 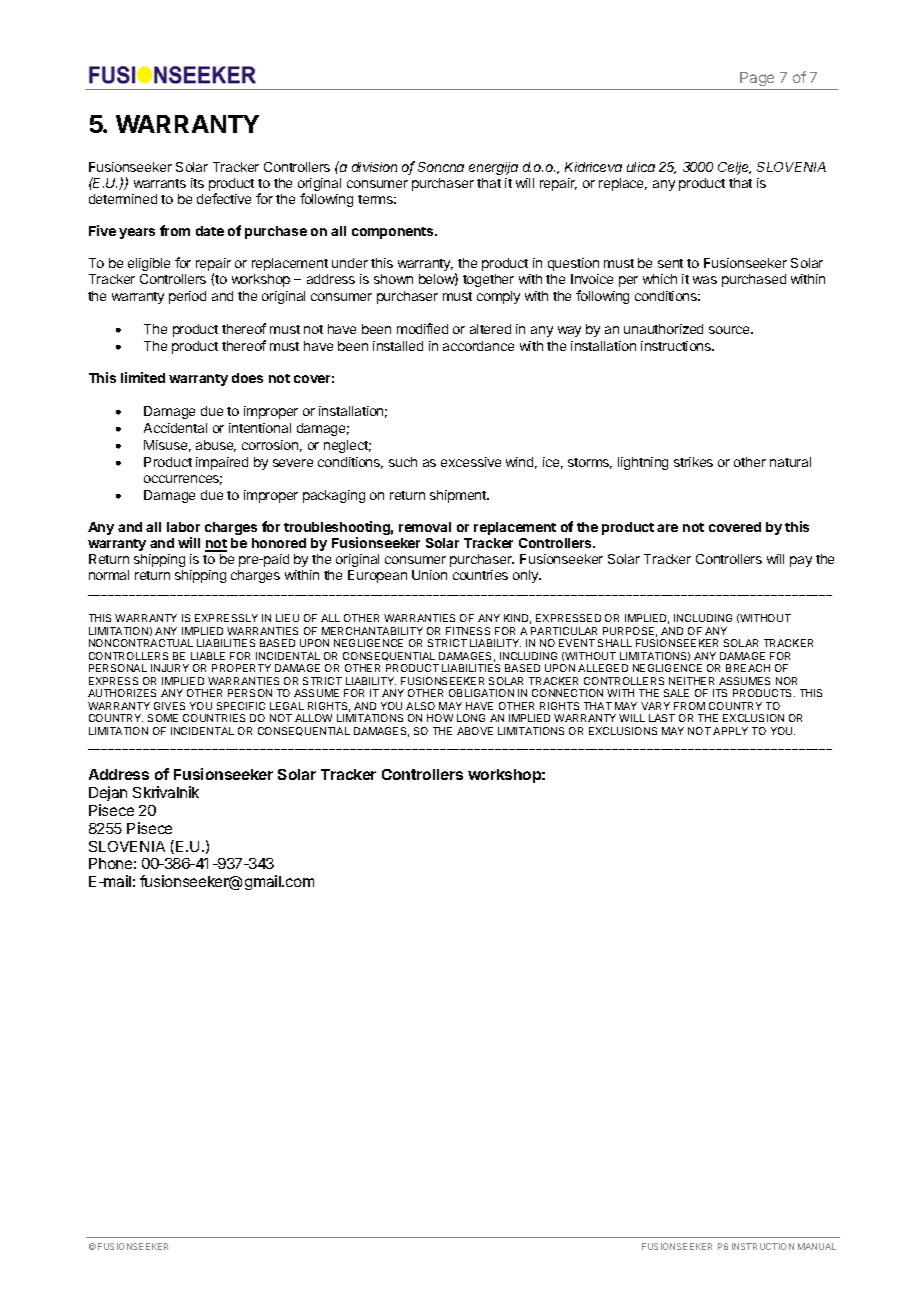 I want to click on strikes, so click(x=693, y=462).
